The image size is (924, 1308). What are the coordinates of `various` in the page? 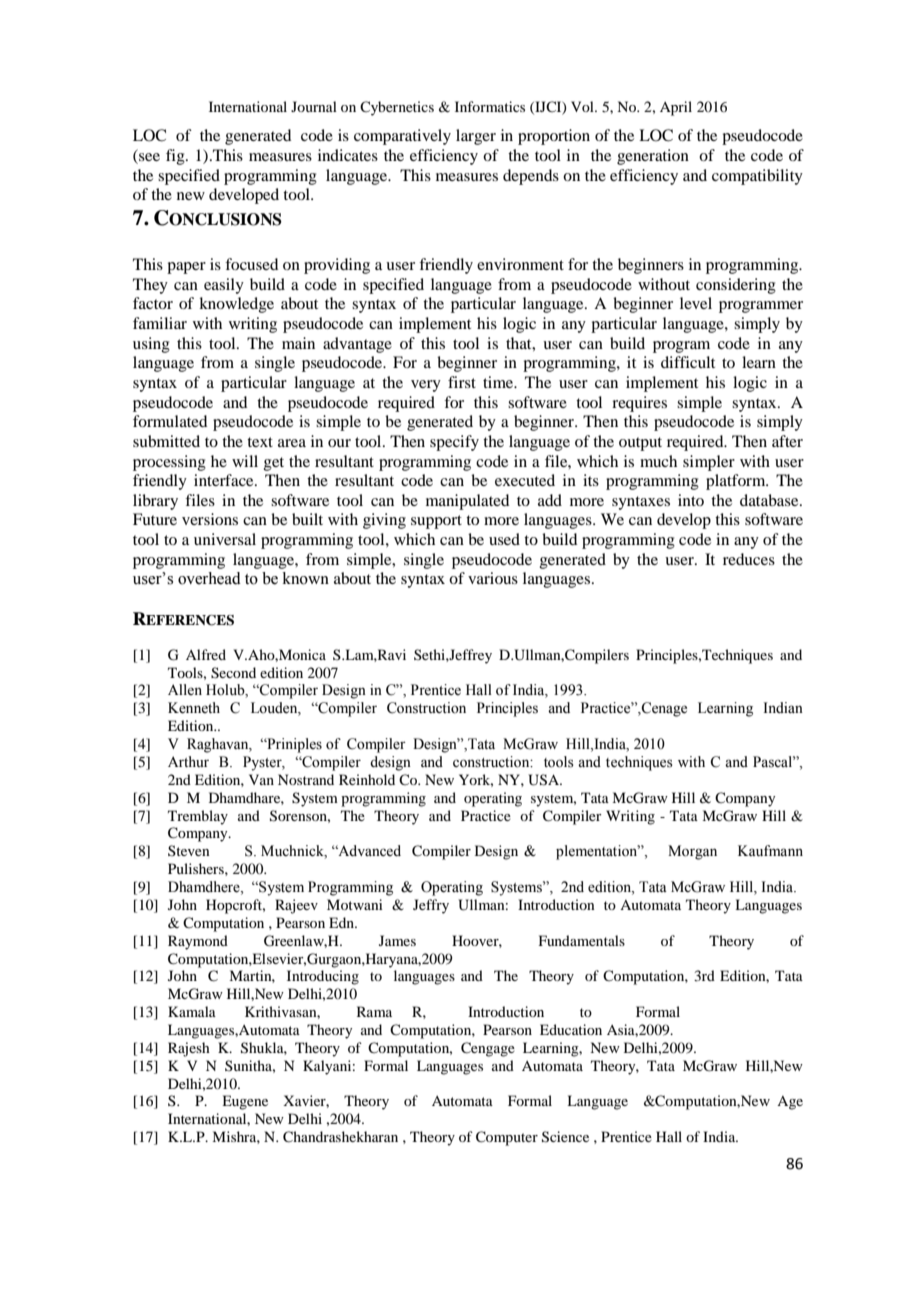 It's located at (493, 578).
